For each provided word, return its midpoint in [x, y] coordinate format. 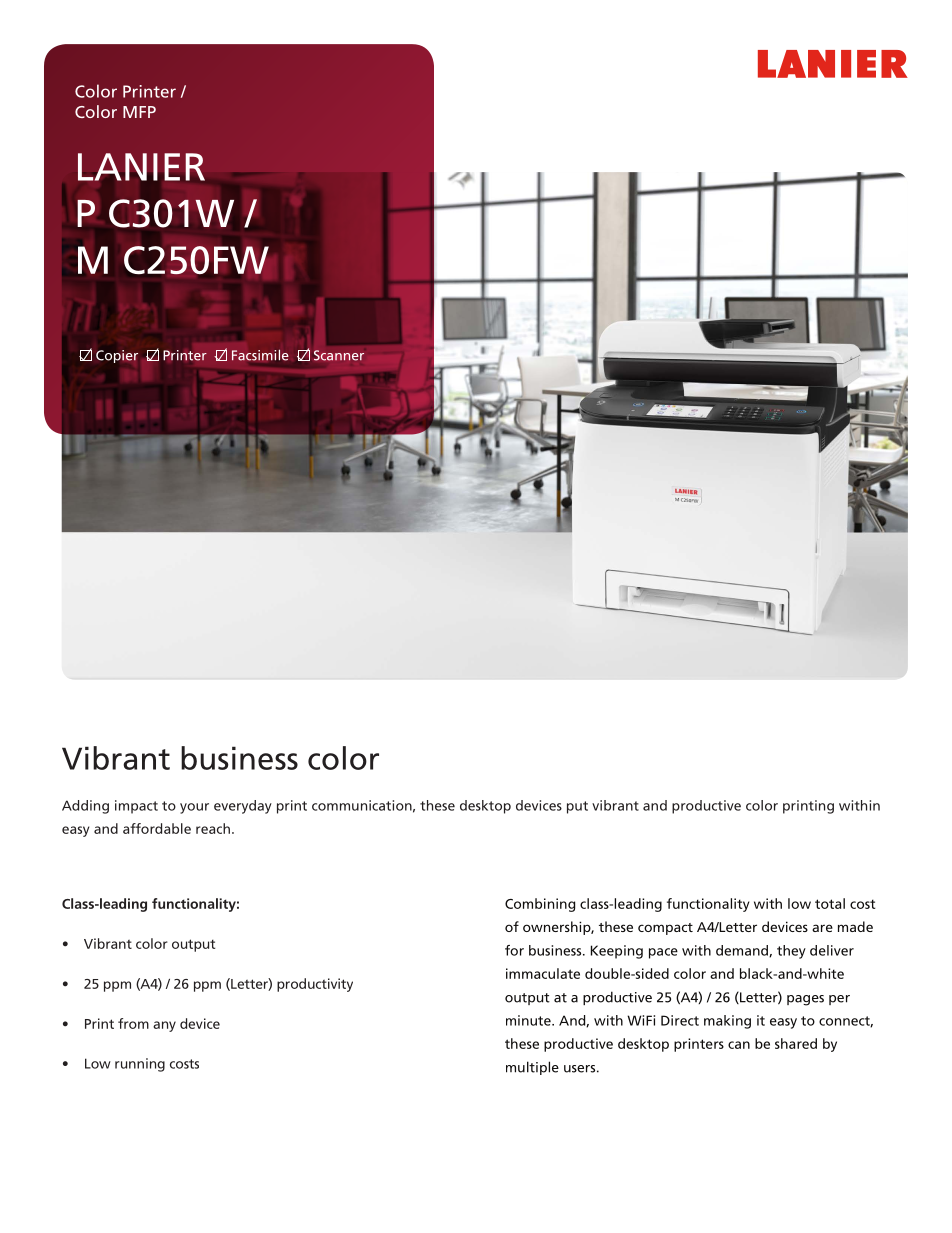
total [830, 903]
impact [136, 807]
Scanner [339, 355]
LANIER [141, 167]
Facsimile [260, 355]
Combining [540, 905]
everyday [243, 807]
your [194, 808]
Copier [117, 356]
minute [529, 1020]
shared [796, 1043]
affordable [157, 828]
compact [665, 929]
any [164, 1026]
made [855, 926]
